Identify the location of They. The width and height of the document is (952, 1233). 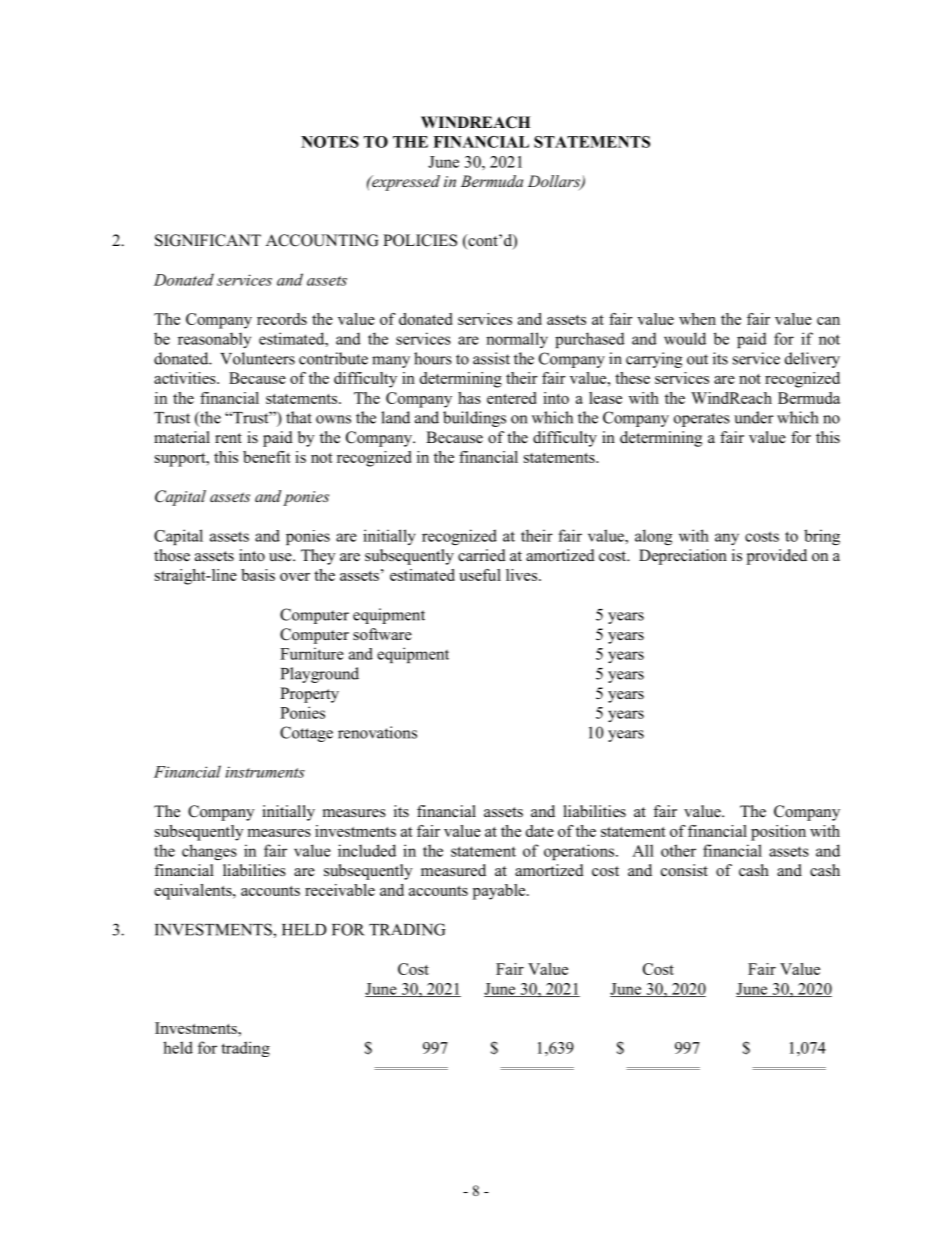
(318, 557).
